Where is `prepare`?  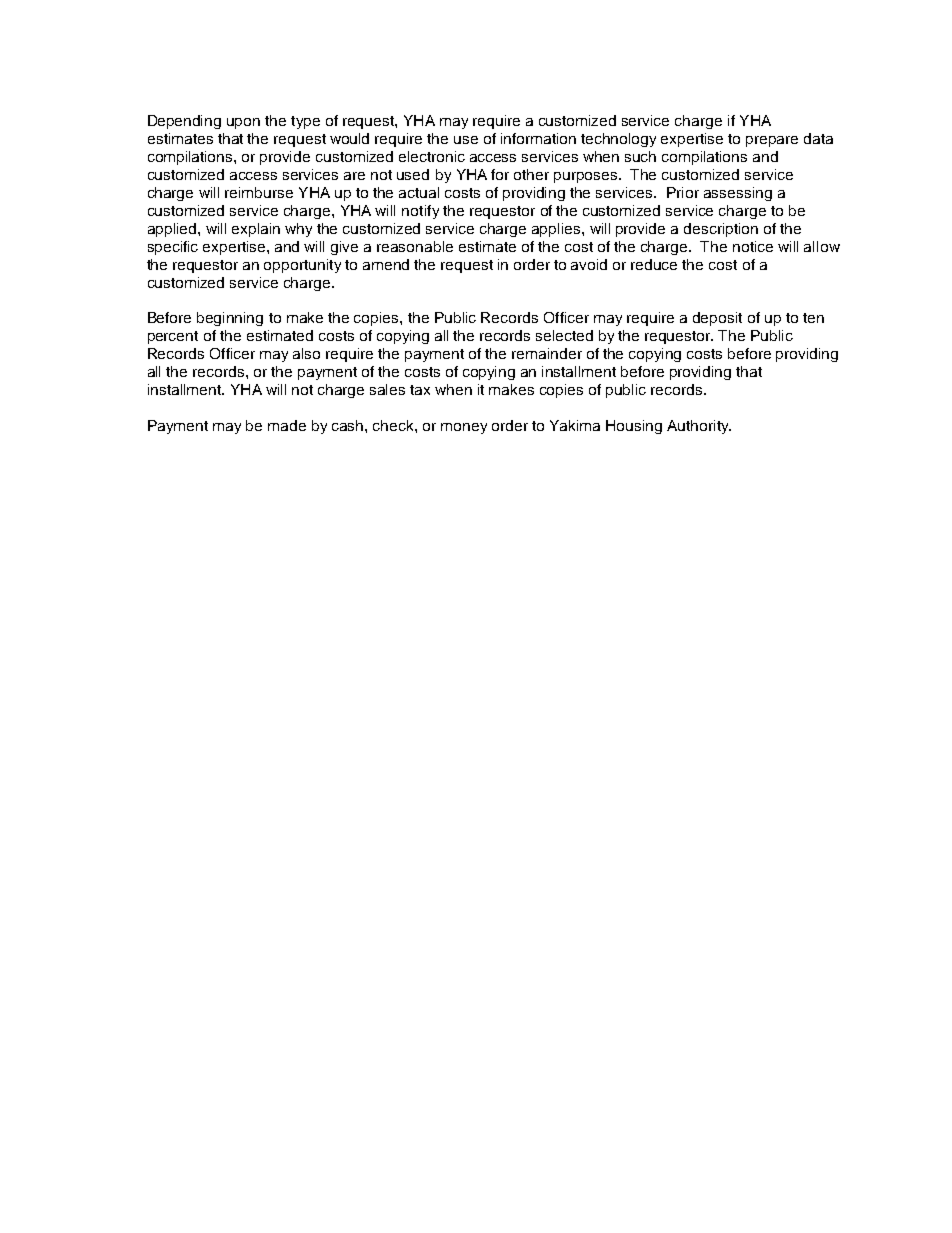 prepare is located at coordinates (772, 141).
